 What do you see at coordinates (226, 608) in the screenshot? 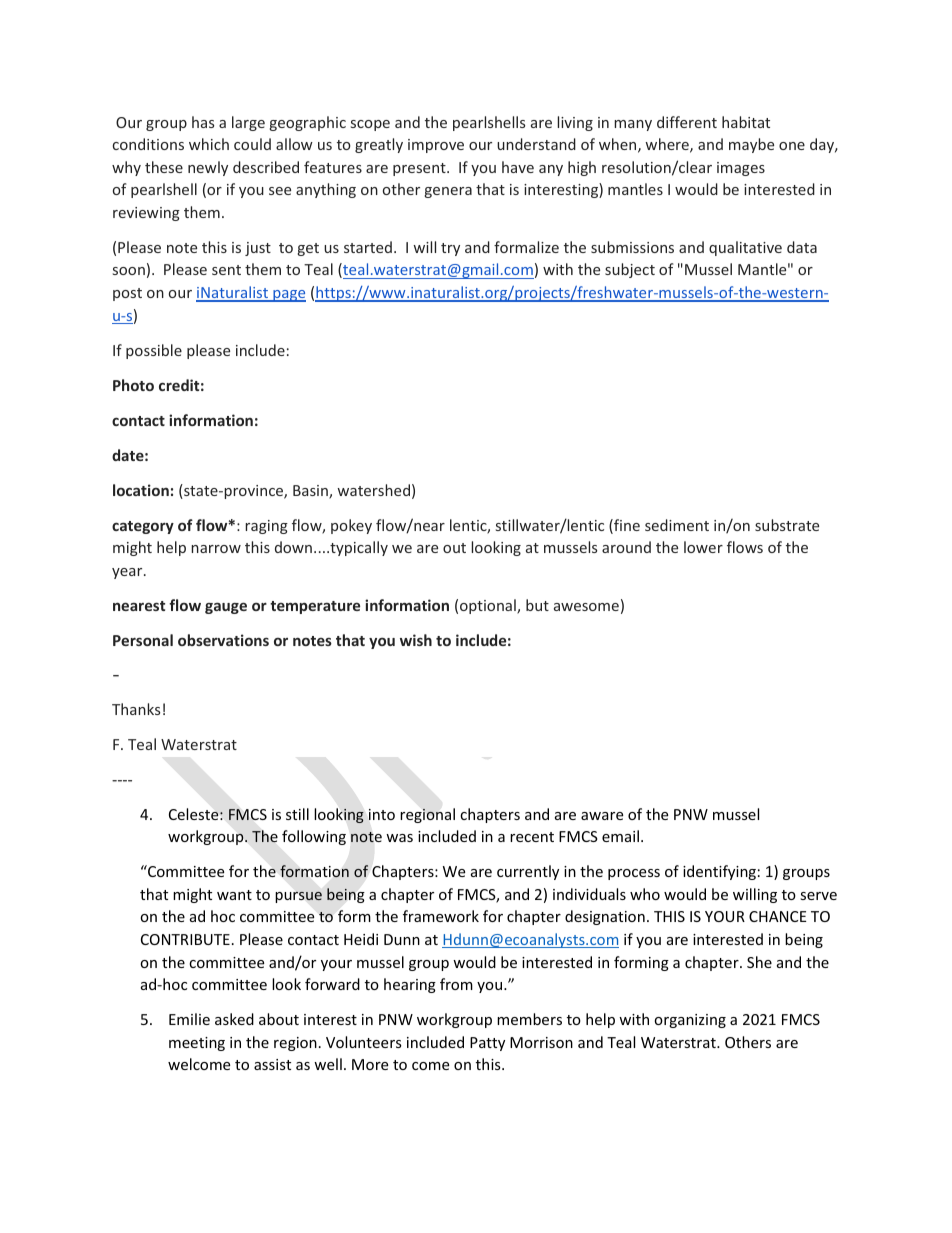
I see `gauge` at bounding box center [226, 608].
